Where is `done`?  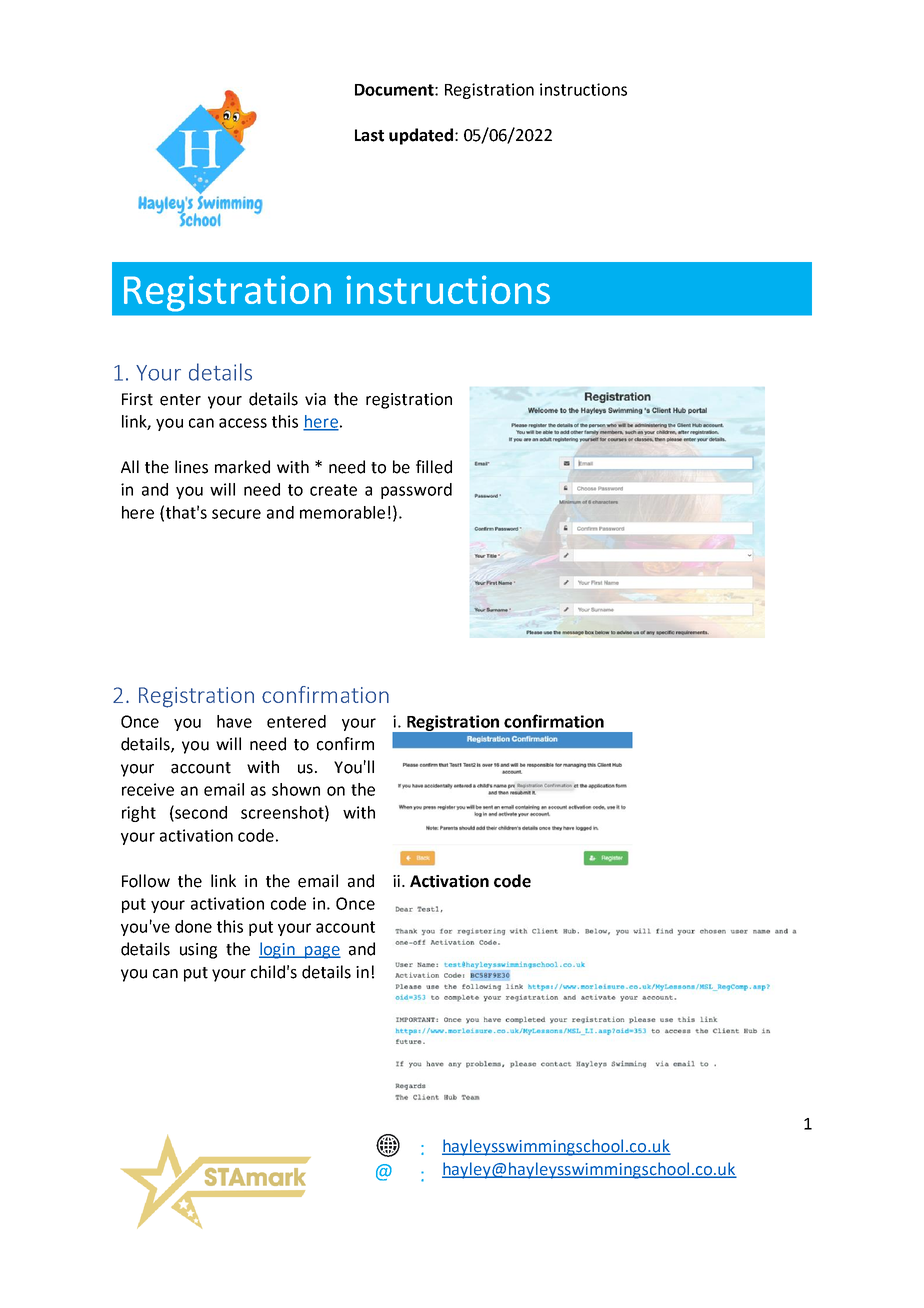 done is located at coordinates (193, 926).
